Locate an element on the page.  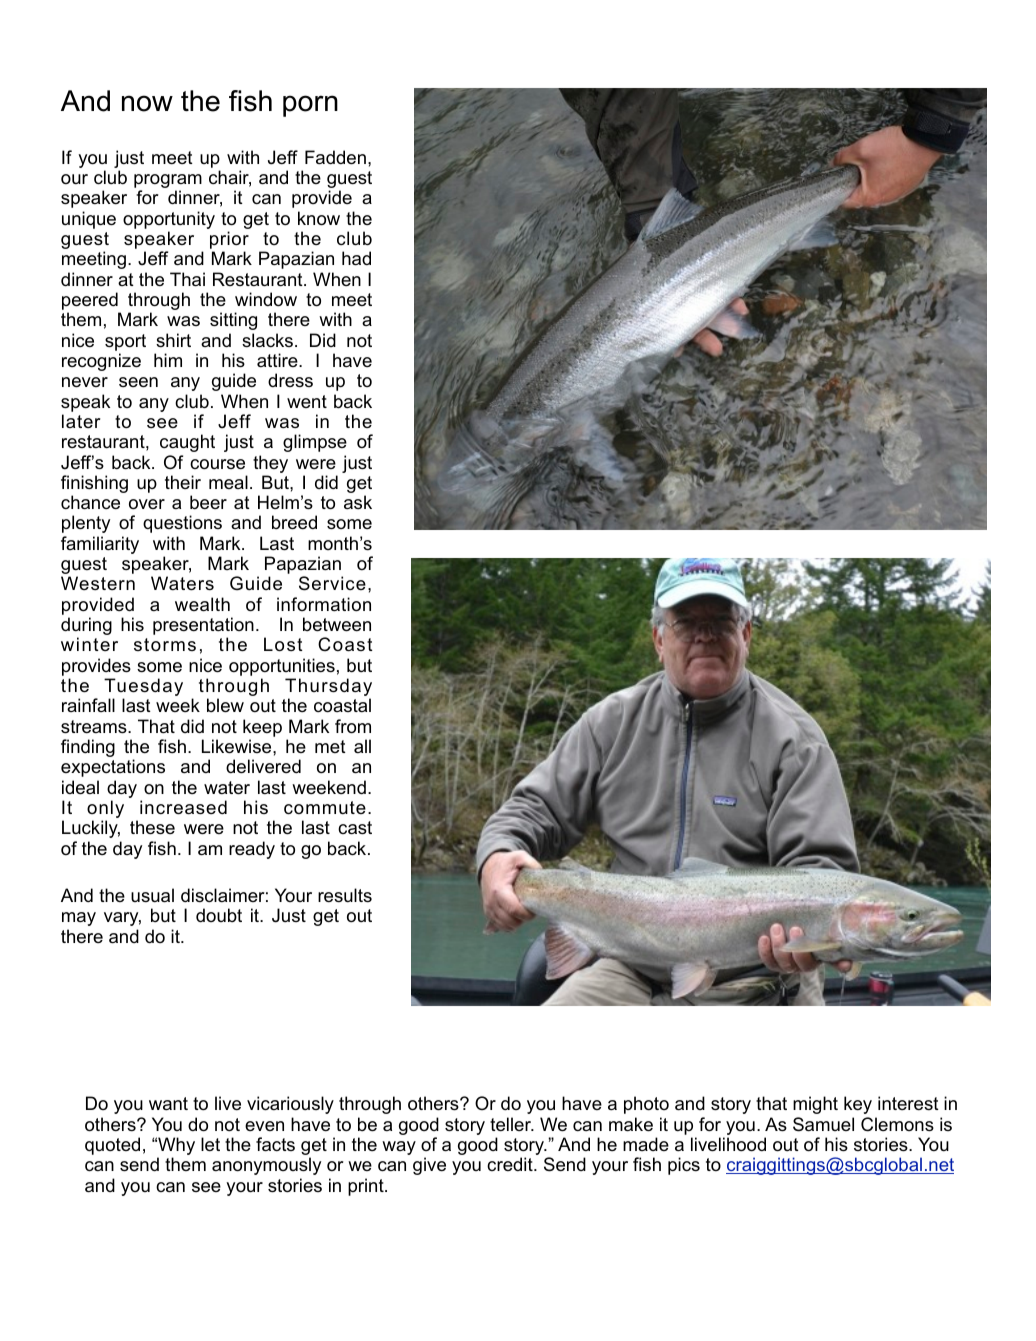
opportunity is located at coordinates (169, 221).
